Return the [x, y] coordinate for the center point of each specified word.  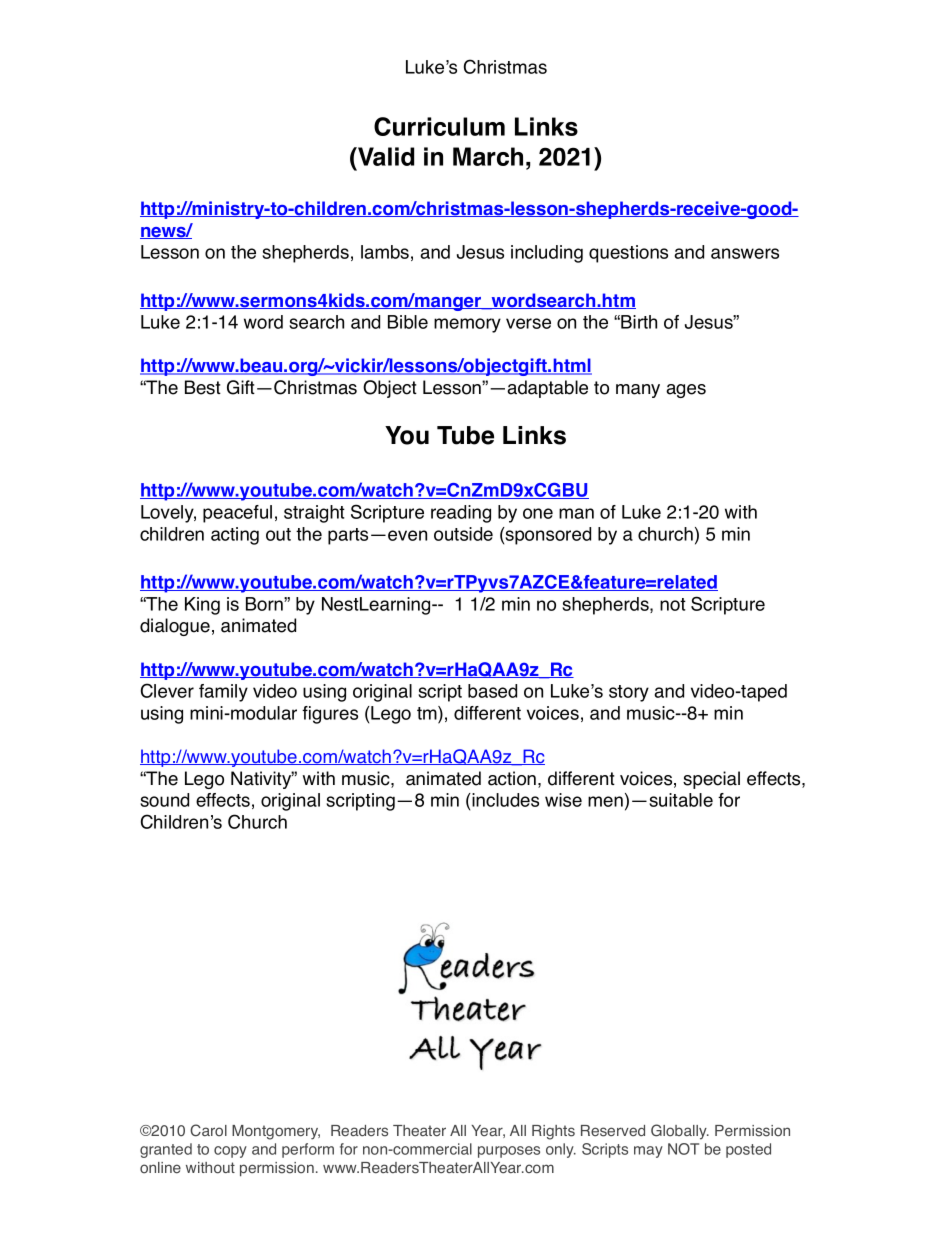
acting [235, 536]
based [492, 691]
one [538, 513]
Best [203, 387]
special [711, 780]
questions [628, 254]
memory [467, 325]
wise [563, 800]
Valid [385, 156]
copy [230, 1152]
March [488, 156]
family [223, 693]
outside [463, 534]
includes [504, 800]
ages [686, 391]
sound [164, 800]
